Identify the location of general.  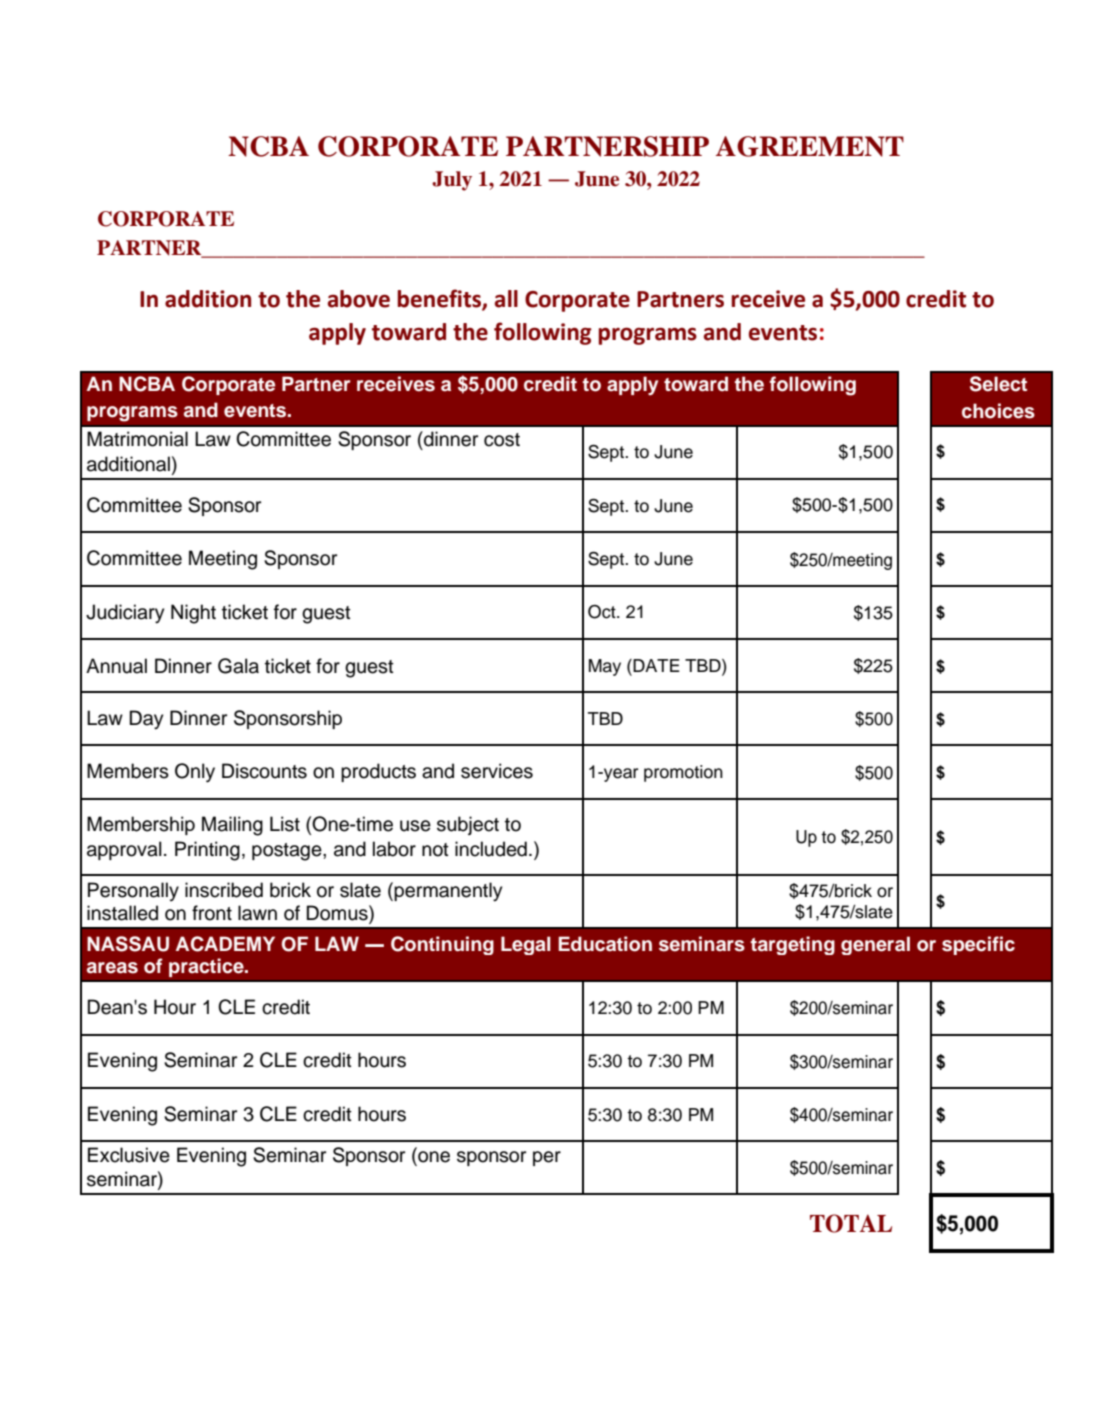
(875, 945).
